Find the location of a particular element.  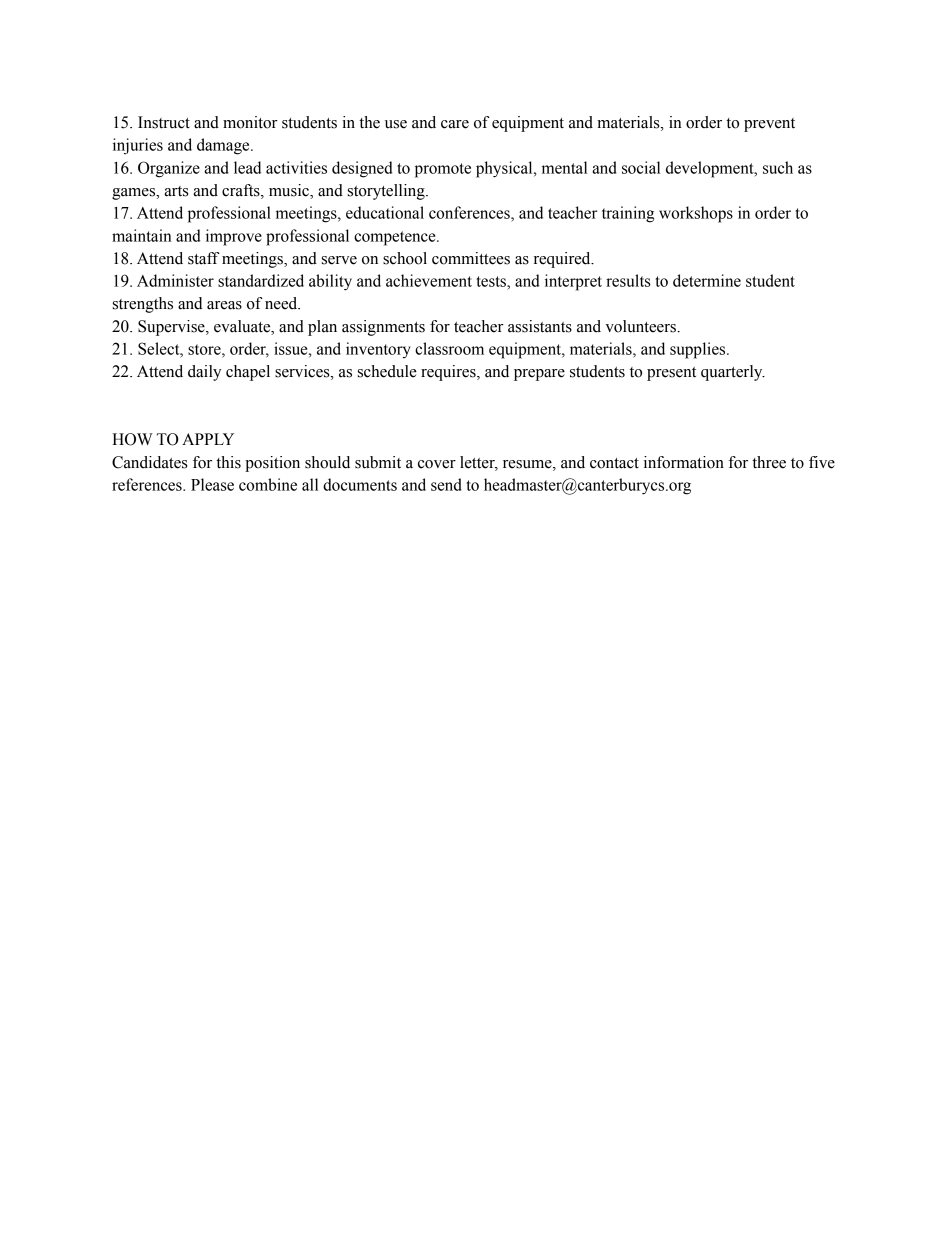

care is located at coordinates (455, 124).
